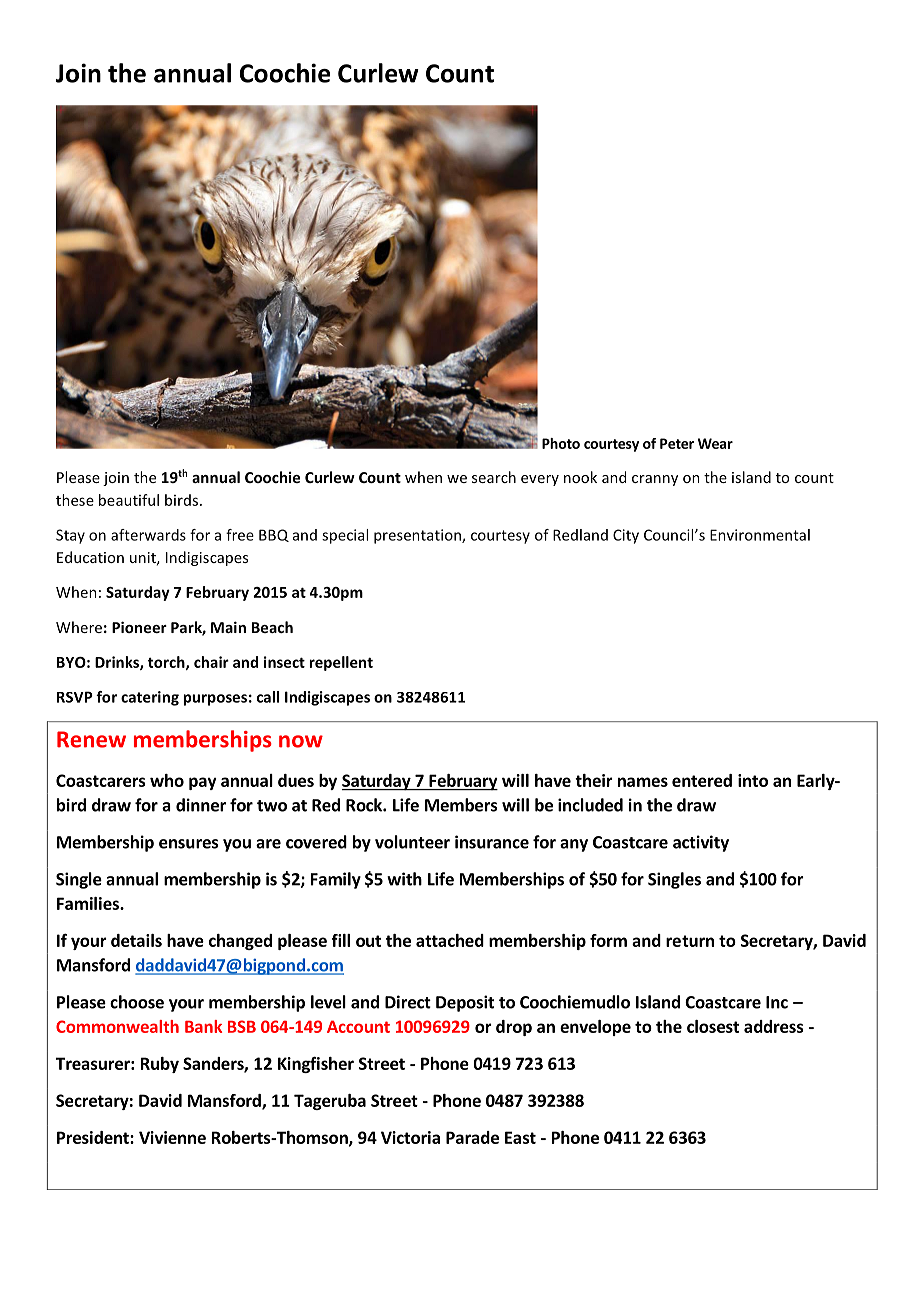 The height and width of the screenshot is (1307, 924). I want to click on search, so click(494, 477).
